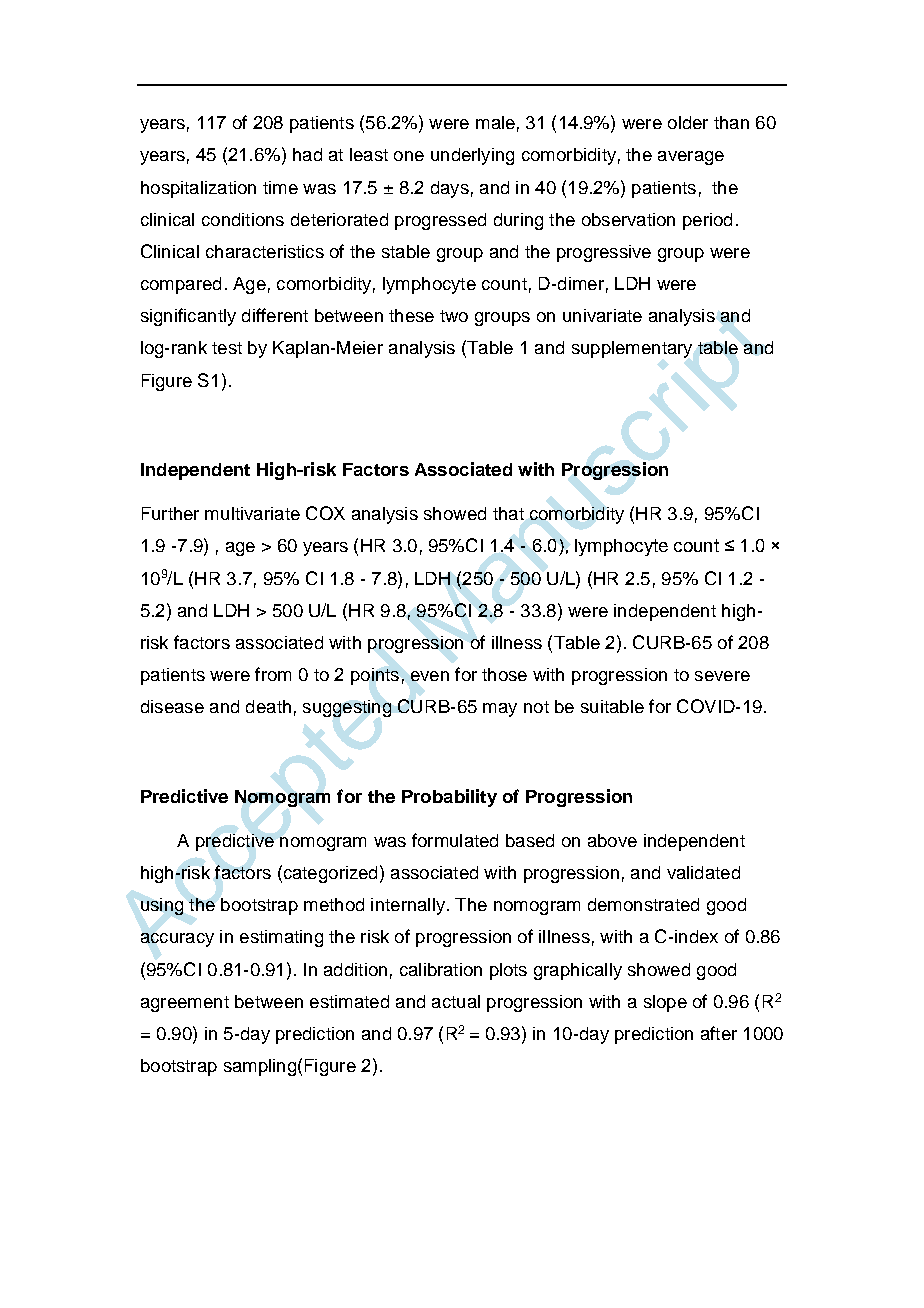 The image size is (924, 1308). I want to click on hospitalization, so click(198, 189).
